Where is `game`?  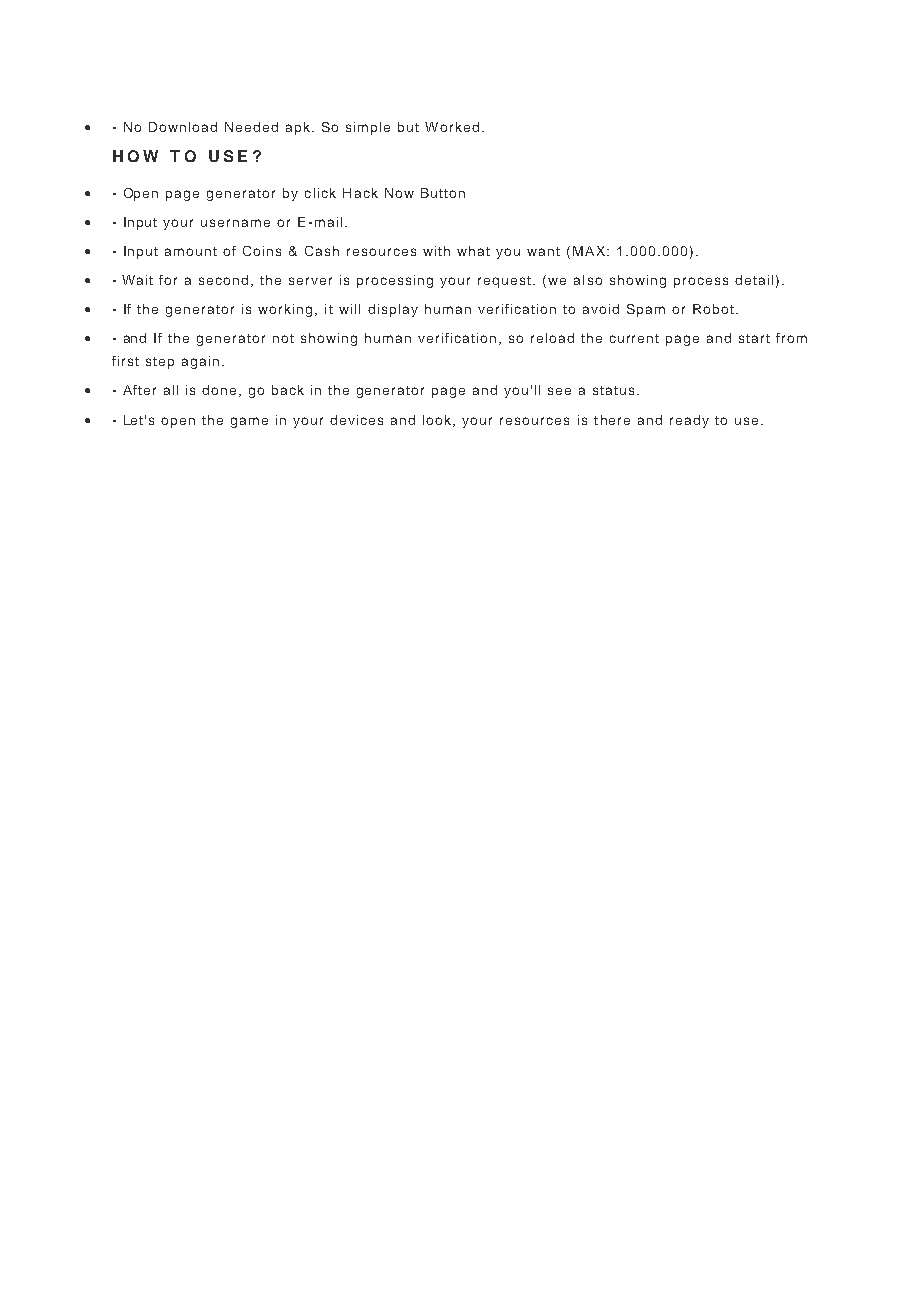 game is located at coordinates (249, 422).
